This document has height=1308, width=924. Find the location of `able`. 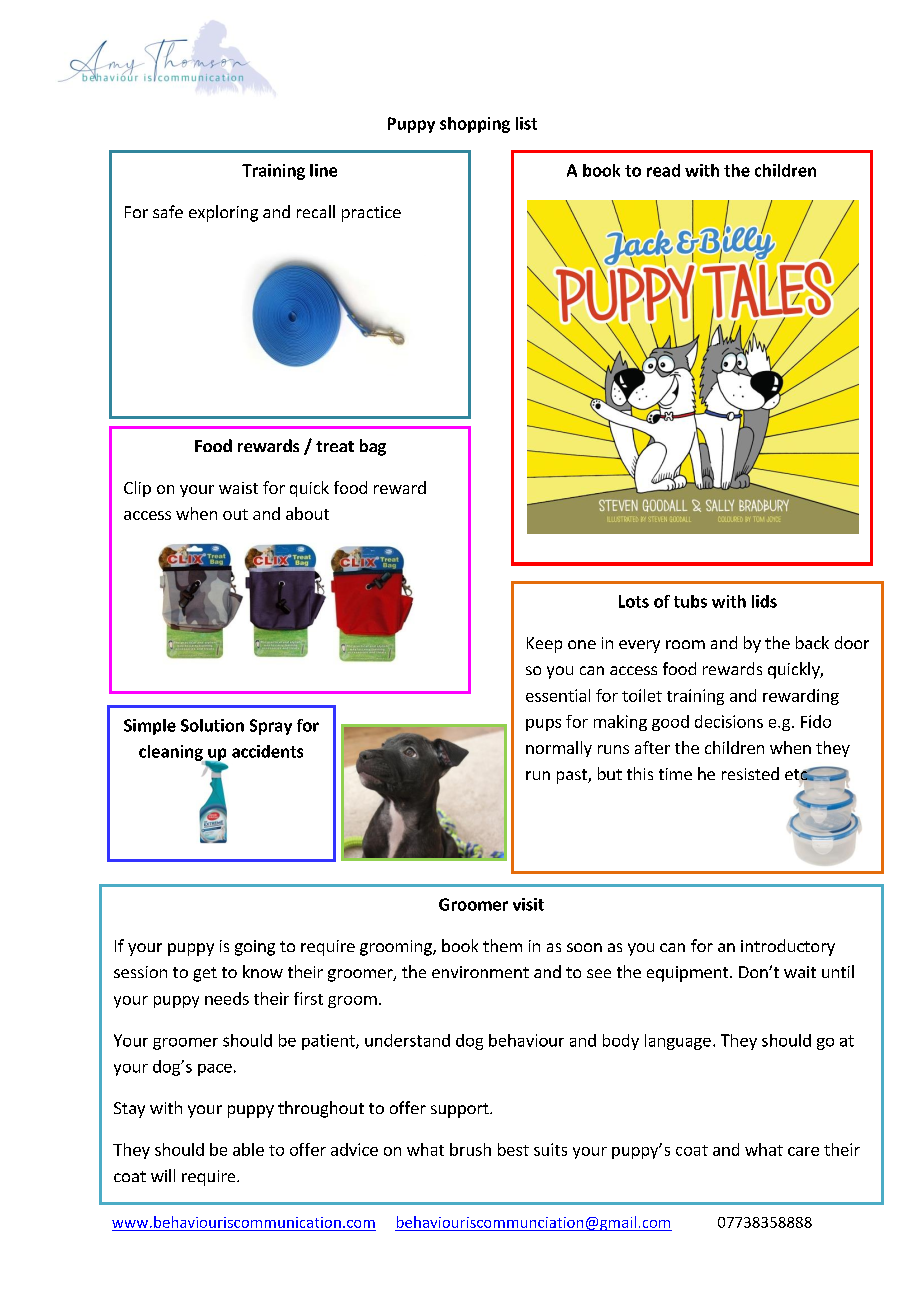

able is located at coordinates (248, 1149).
